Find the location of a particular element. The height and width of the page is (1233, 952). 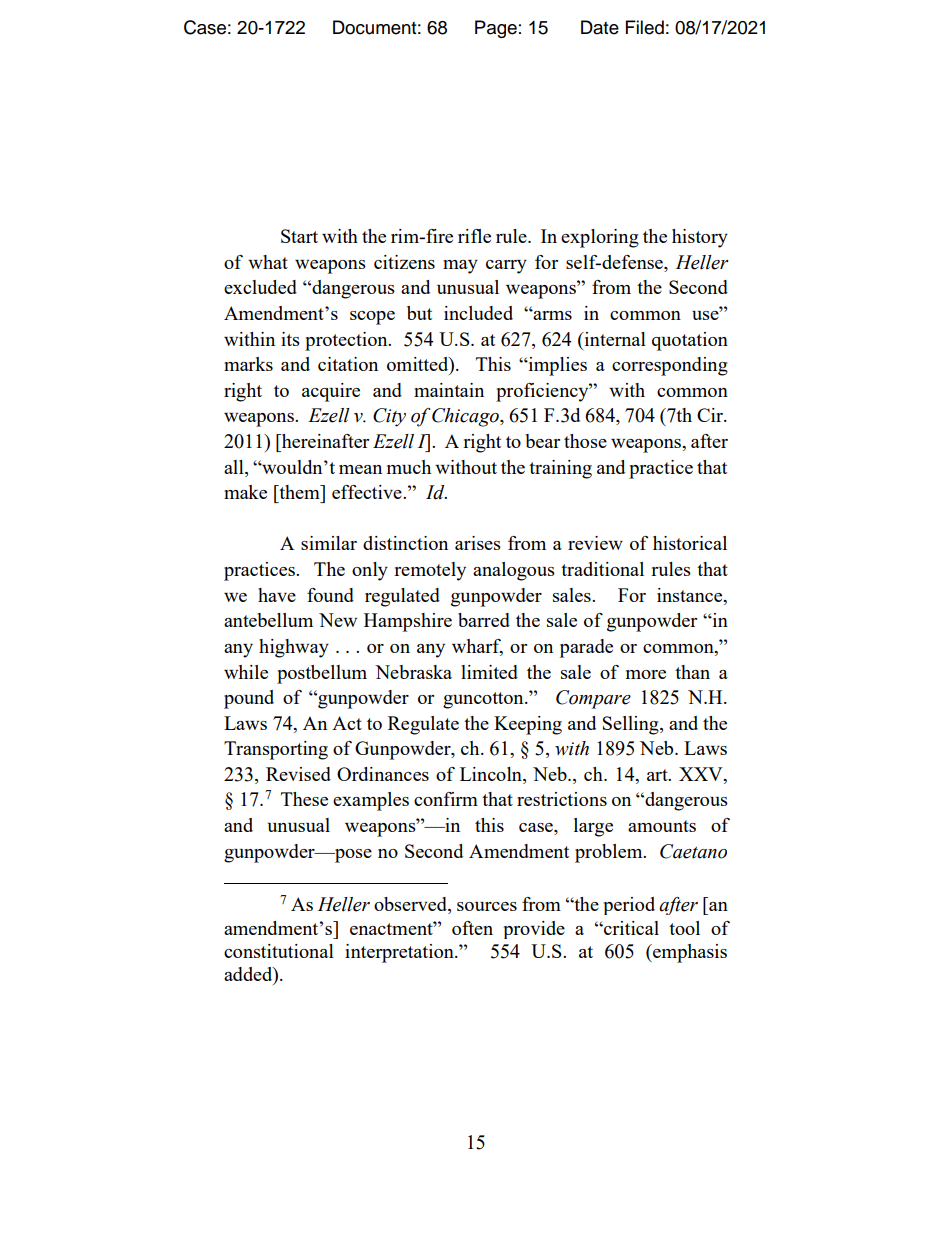

Lincoln is located at coordinates (492, 775).
